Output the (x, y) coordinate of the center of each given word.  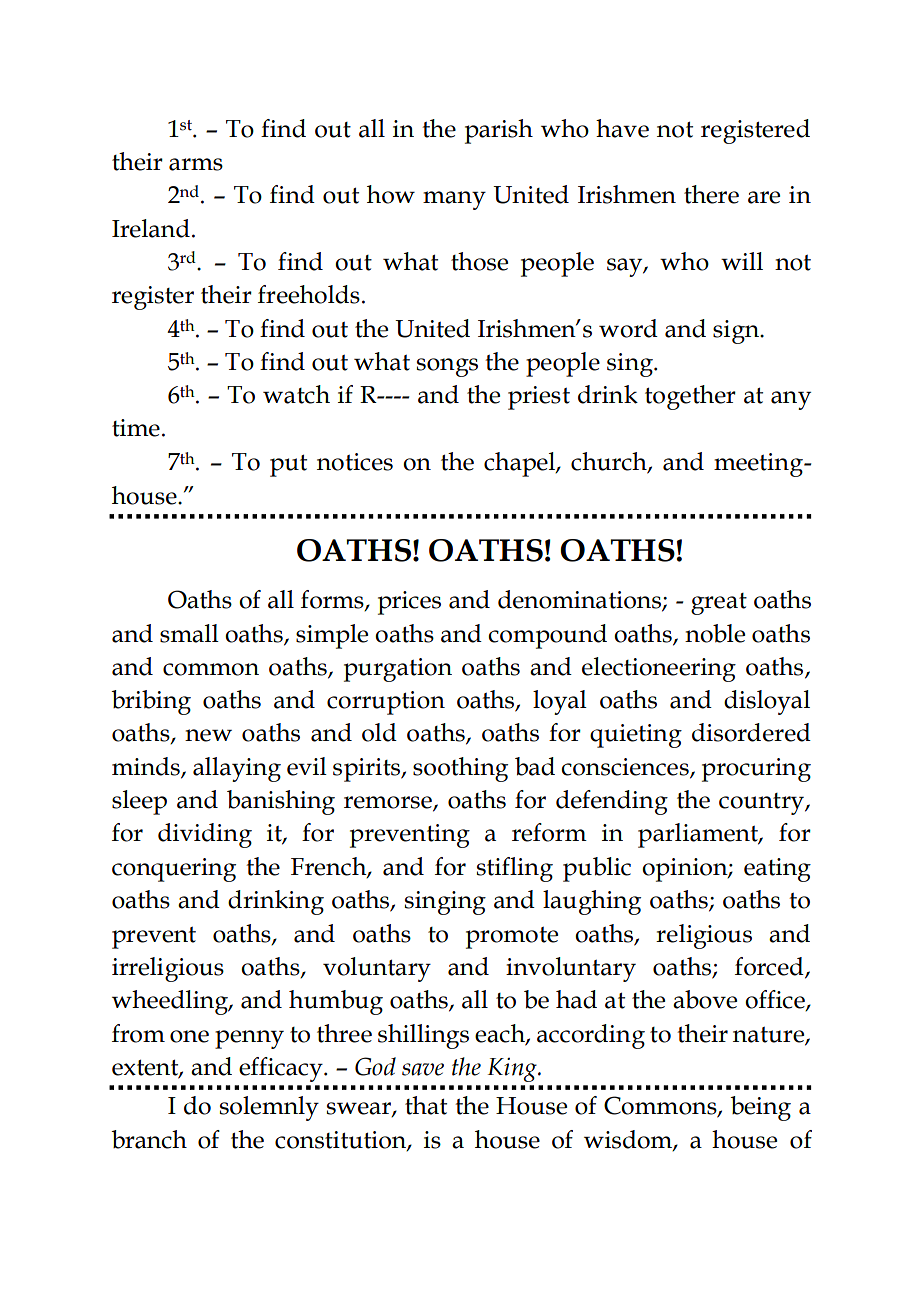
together (690, 397)
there (711, 194)
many (454, 200)
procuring (756, 770)
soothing (460, 769)
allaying (237, 769)
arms (196, 164)
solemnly (269, 1108)
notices (355, 462)
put (288, 465)
